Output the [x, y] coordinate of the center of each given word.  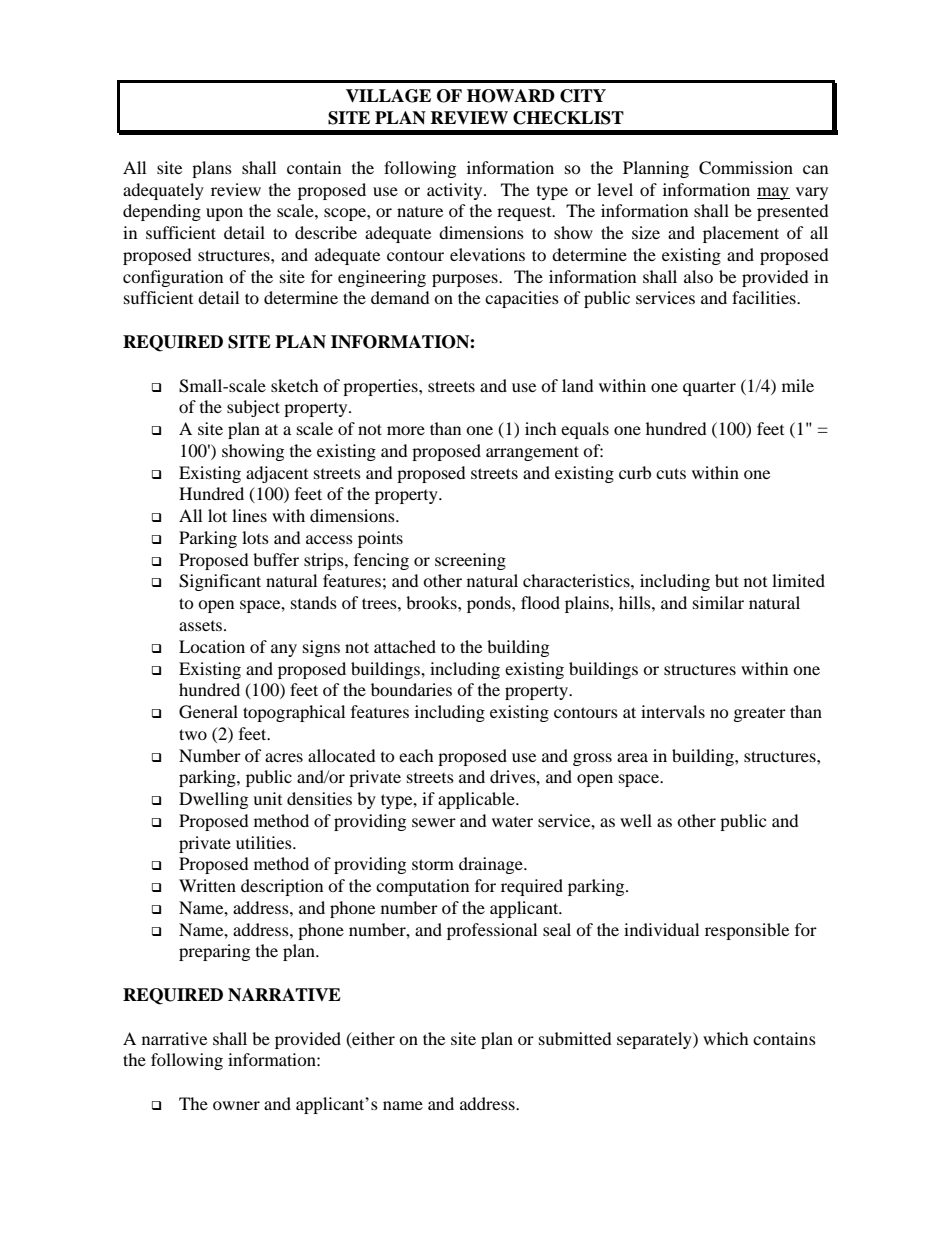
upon [224, 214]
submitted [575, 1038]
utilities [265, 842]
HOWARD [511, 96]
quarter [709, 388]
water [512, 822]
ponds [490, 604]
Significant [220, 582]
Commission [746, 168]
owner [236, 1105]
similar [718, 602]
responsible [747, 931]
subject [253, 408]
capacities [522, 299]
